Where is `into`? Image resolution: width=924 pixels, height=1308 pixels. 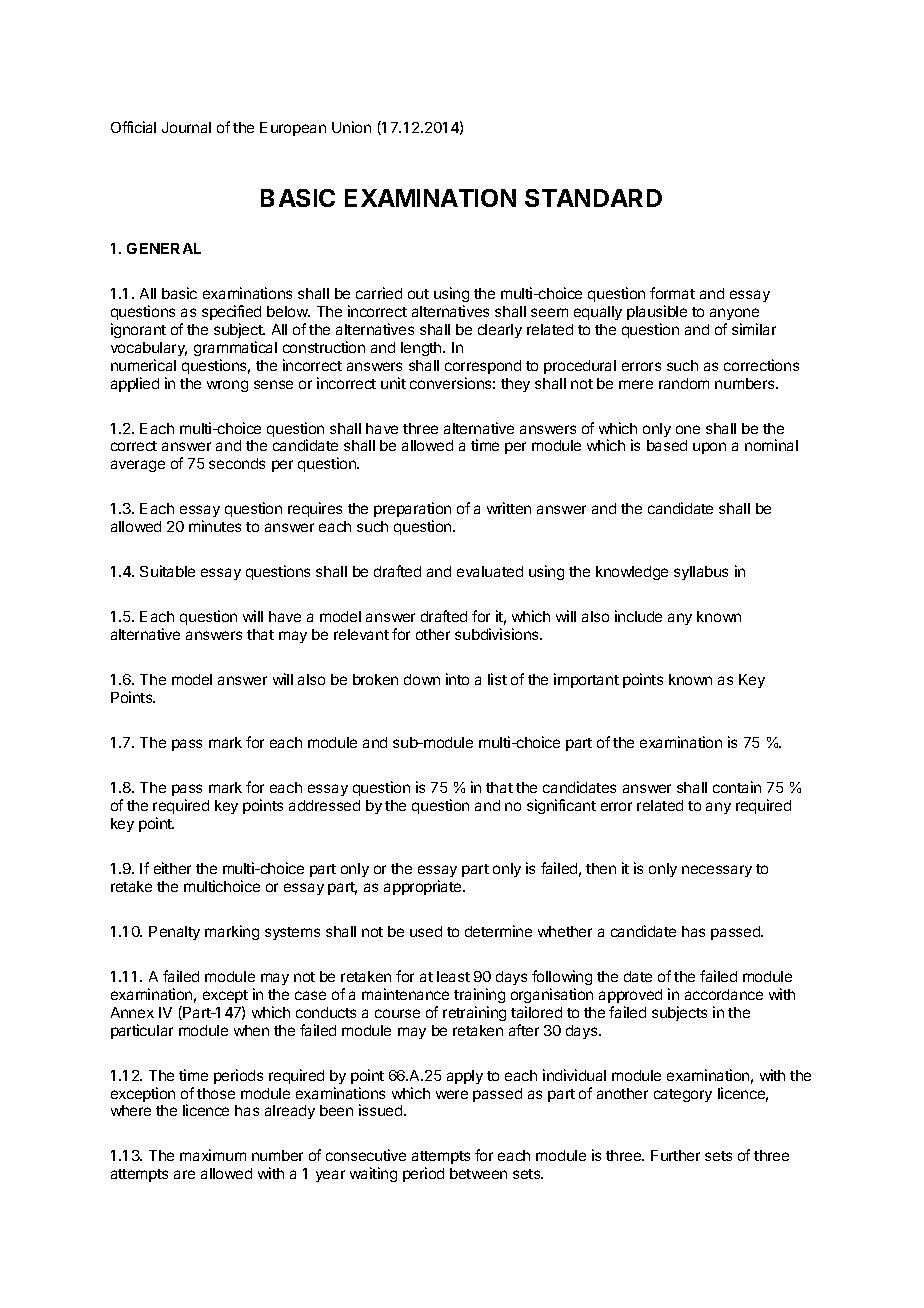
into is located at coordinates (457, 679).
